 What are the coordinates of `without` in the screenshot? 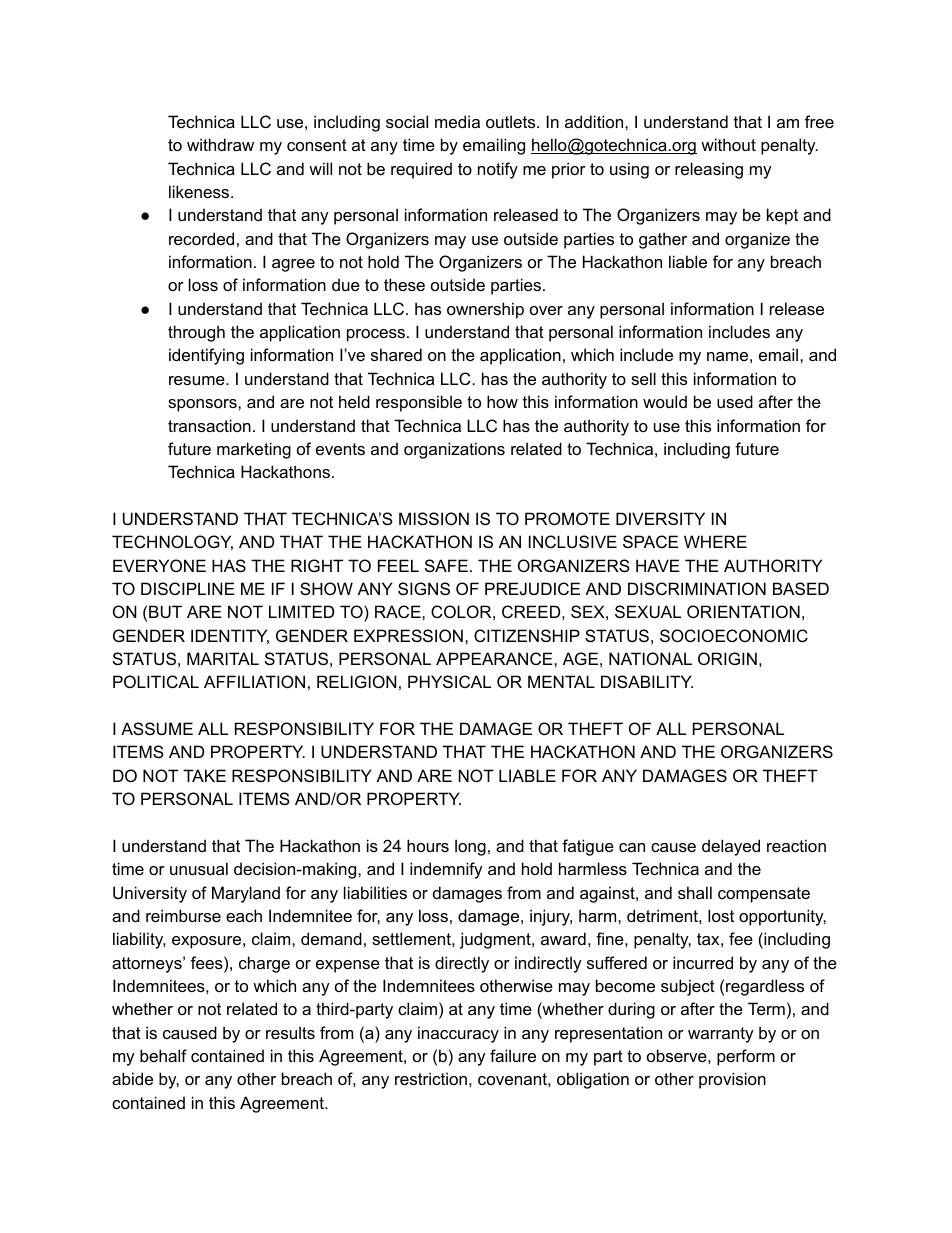 It's located at (728, 144).
